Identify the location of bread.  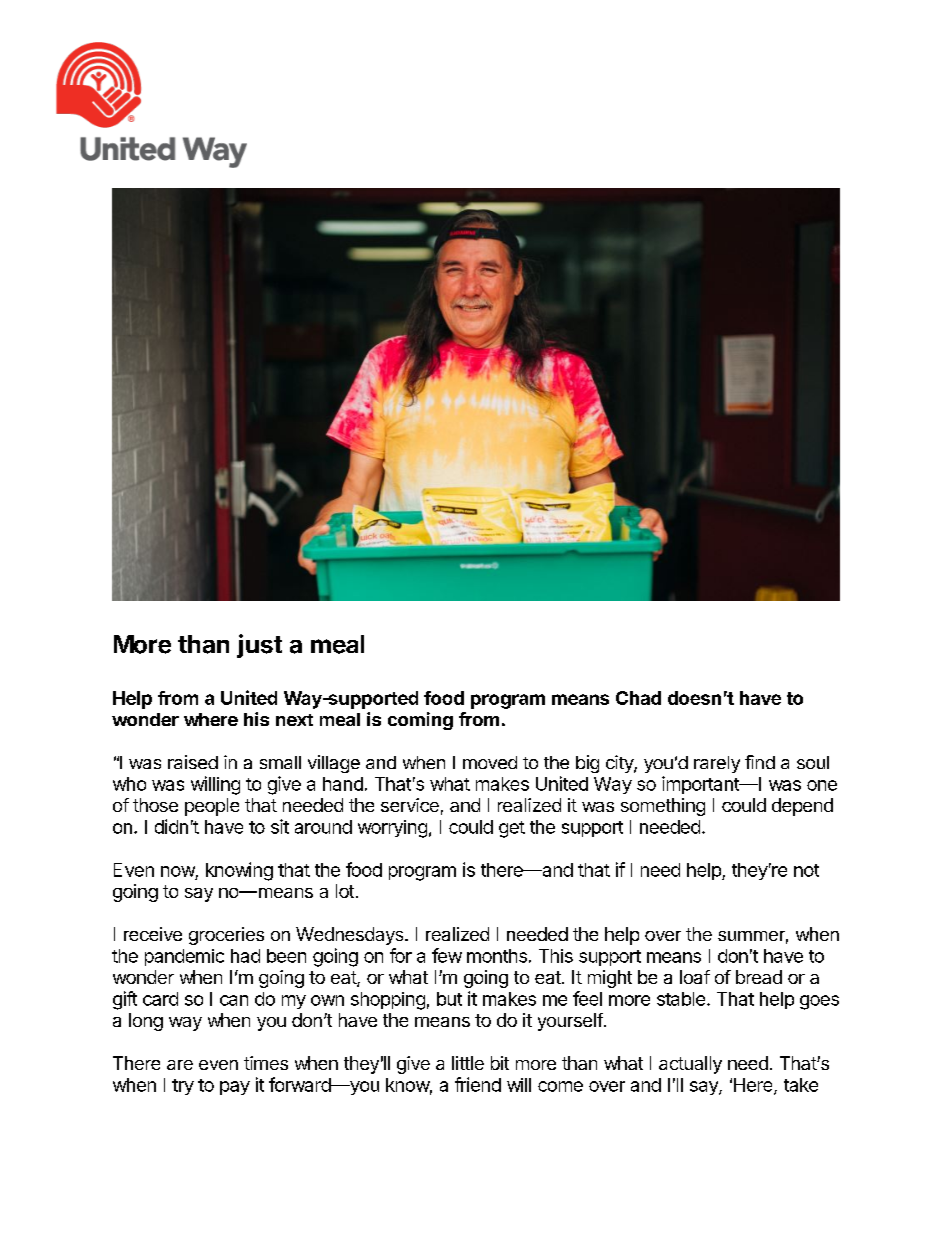
(759, 977).
